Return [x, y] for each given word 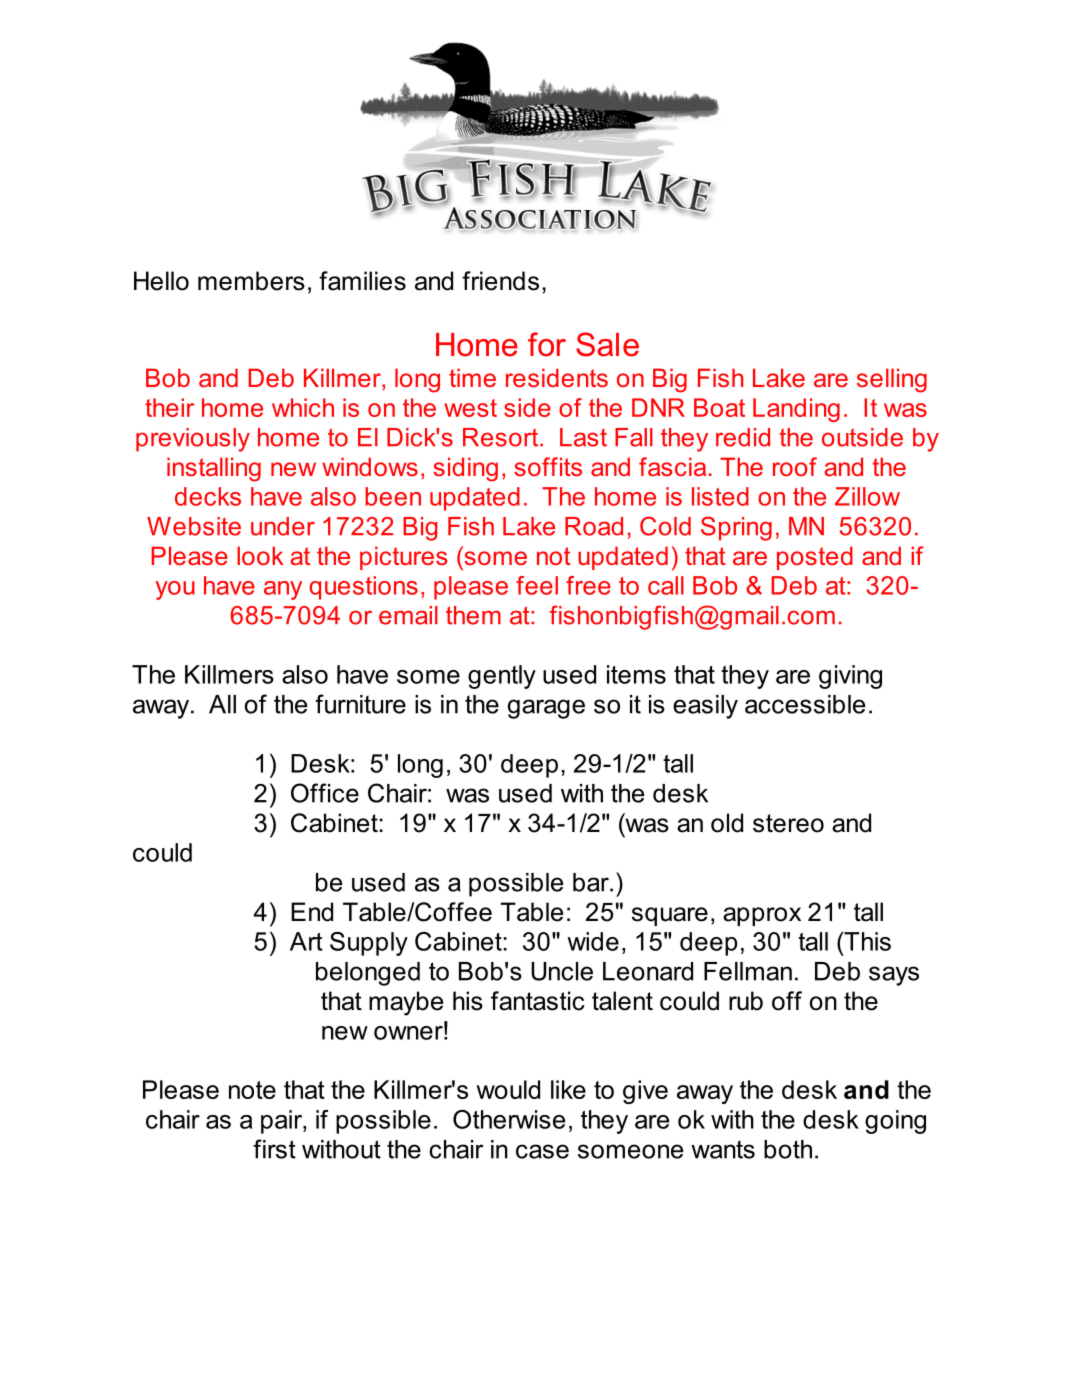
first [274, 1149]
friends [500, 281]
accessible [805, 704]
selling [892, 380]
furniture [360, 704]
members [251, 281]
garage [546, 709]
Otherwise [509, 1119]
